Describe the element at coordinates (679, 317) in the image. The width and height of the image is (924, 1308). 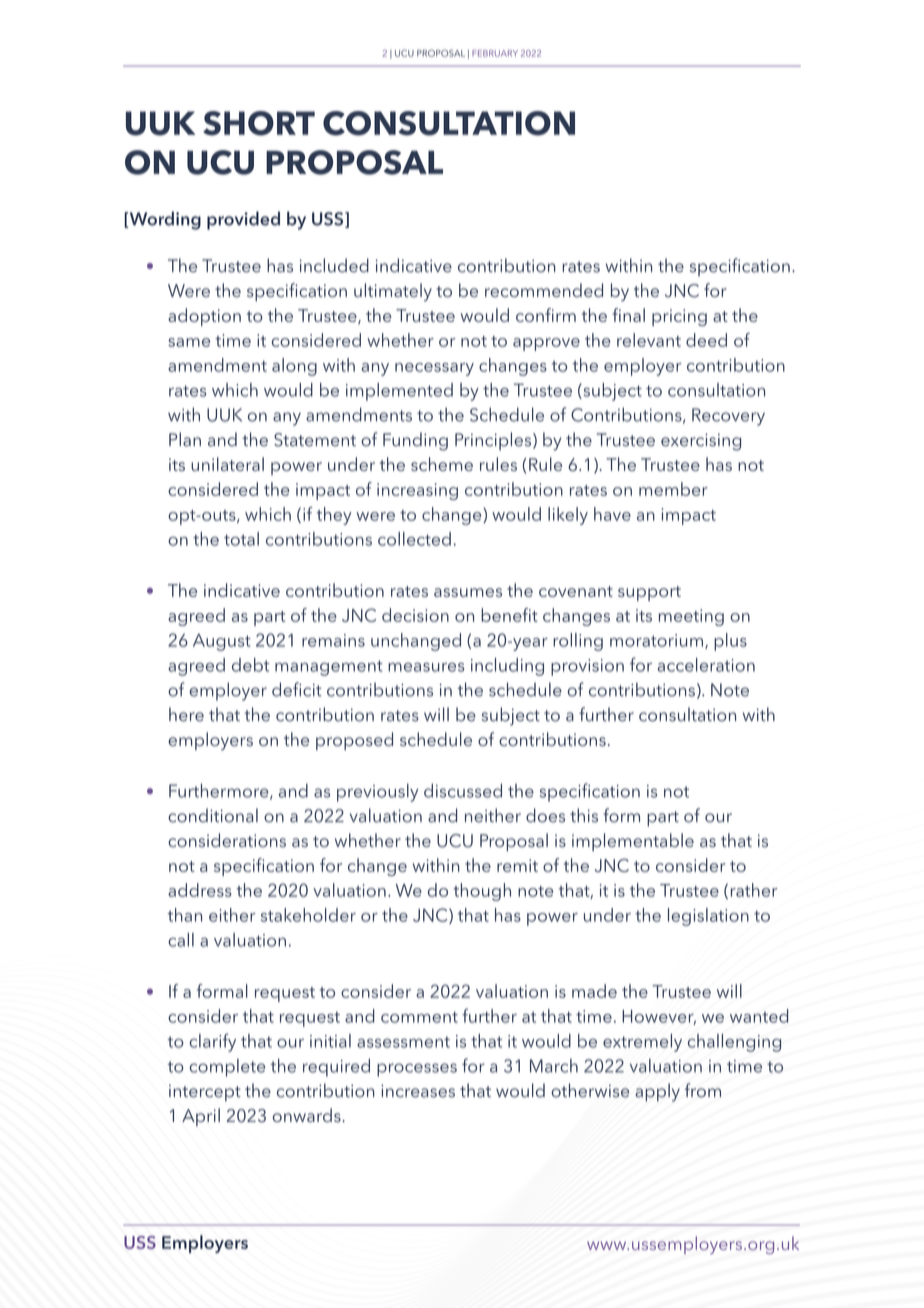
I see `pricing` at that location.
